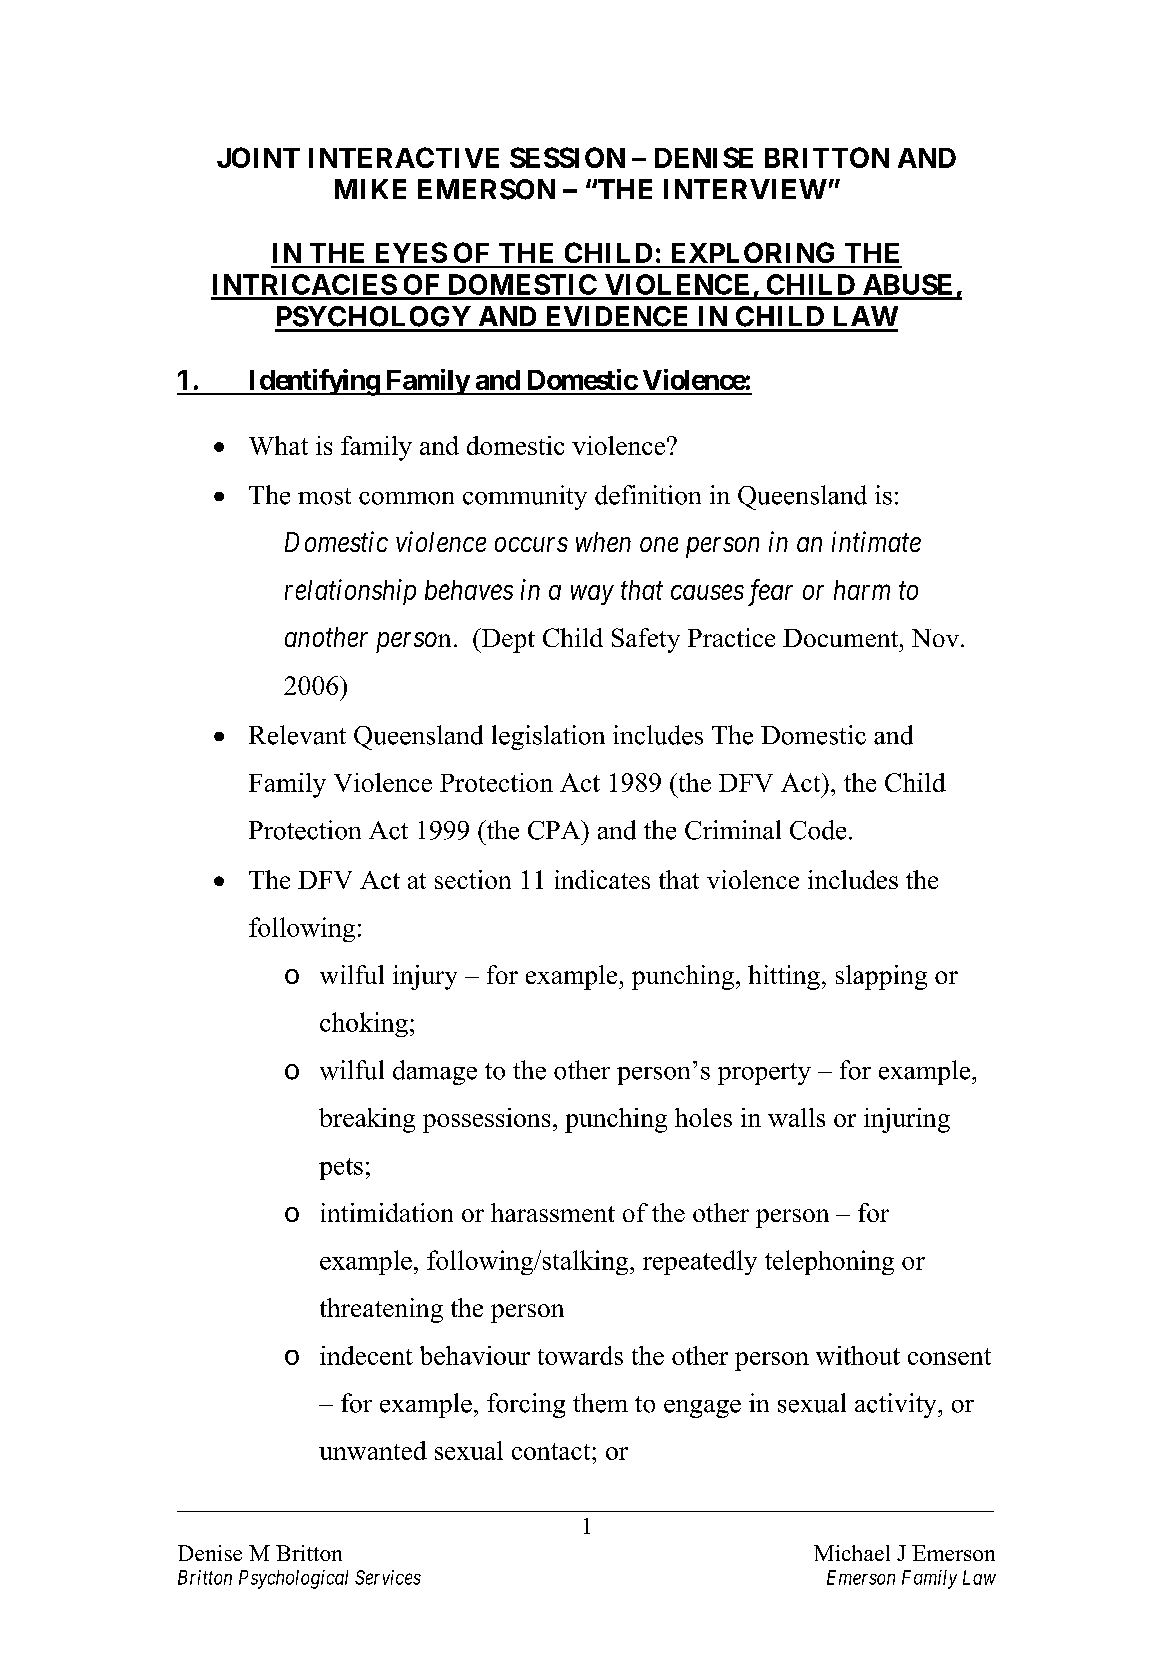 The image size is (1173, 1659). What do you see at coordinates (388, 1577) in the screenshot?
I see `Services` at bounding box center [388, 1577].
